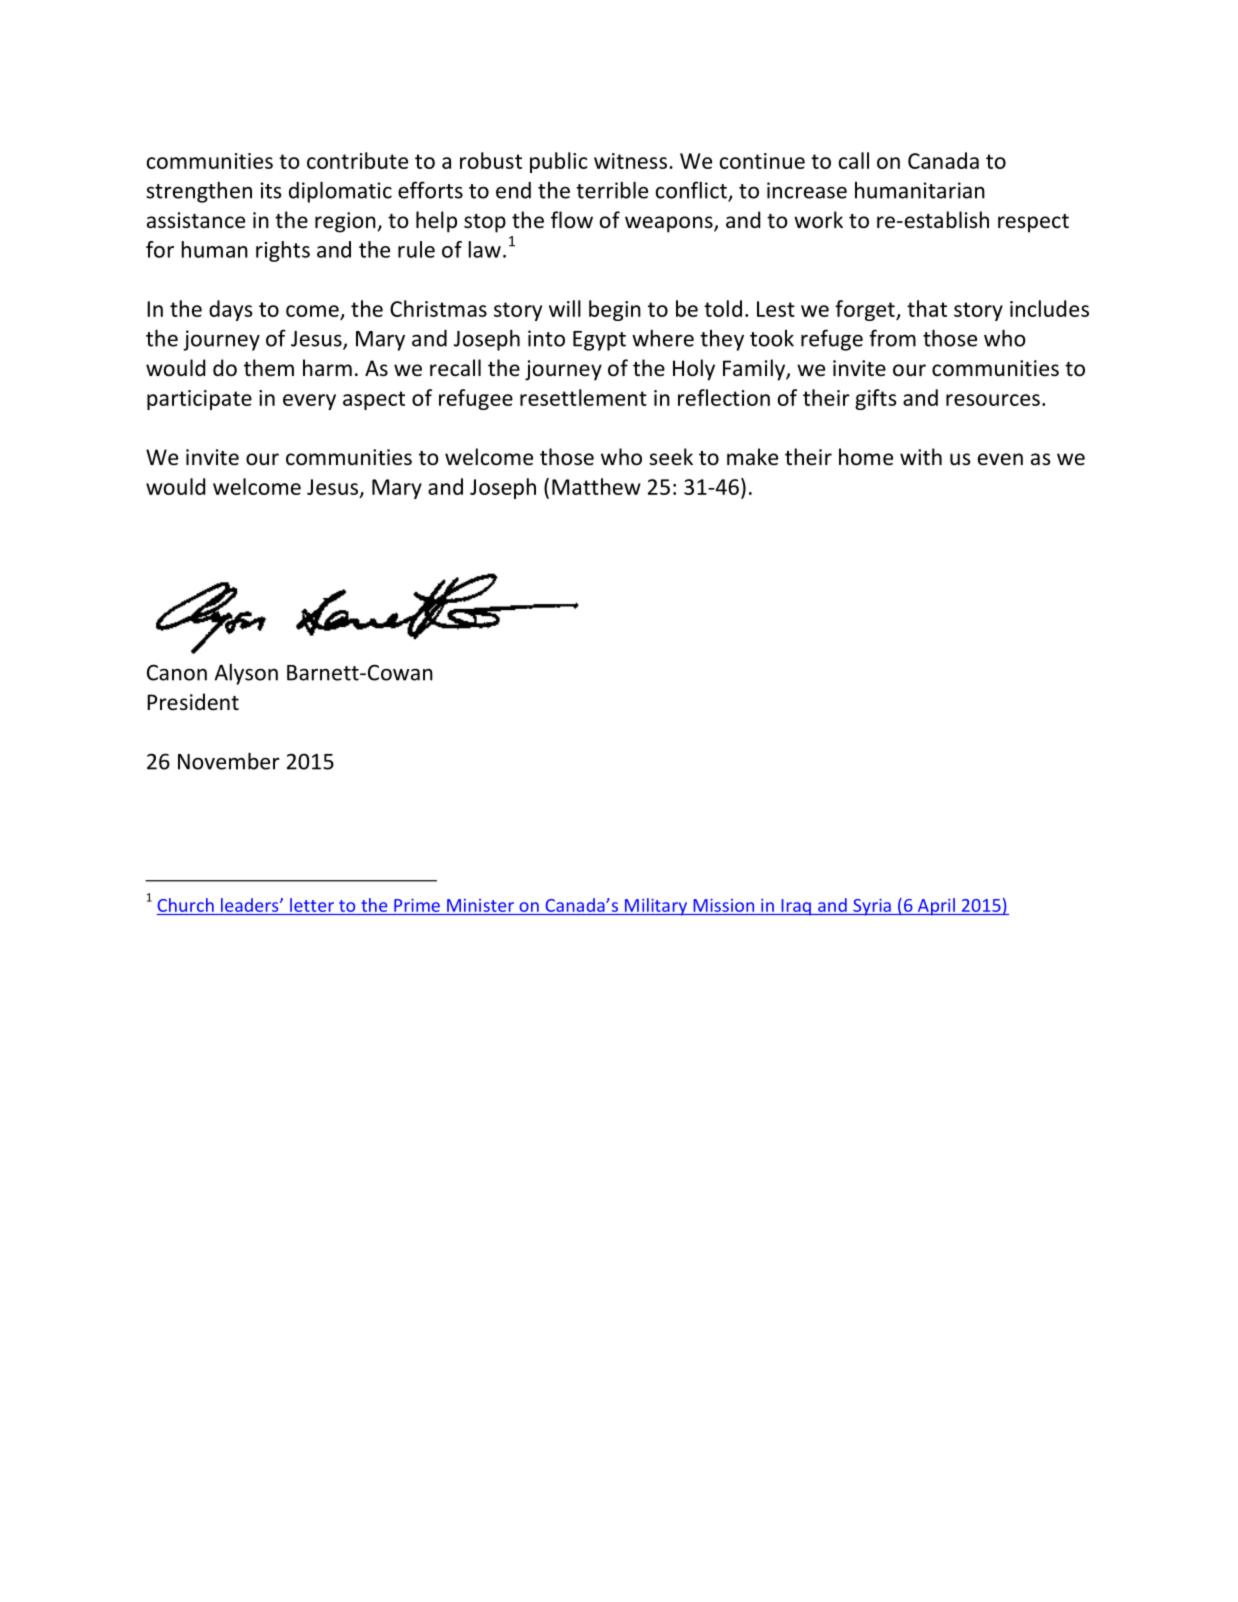 This page has width=1238, height=1602. Describe the element at coordinates (1033, 223) in the page. I see `respect` at that location.
